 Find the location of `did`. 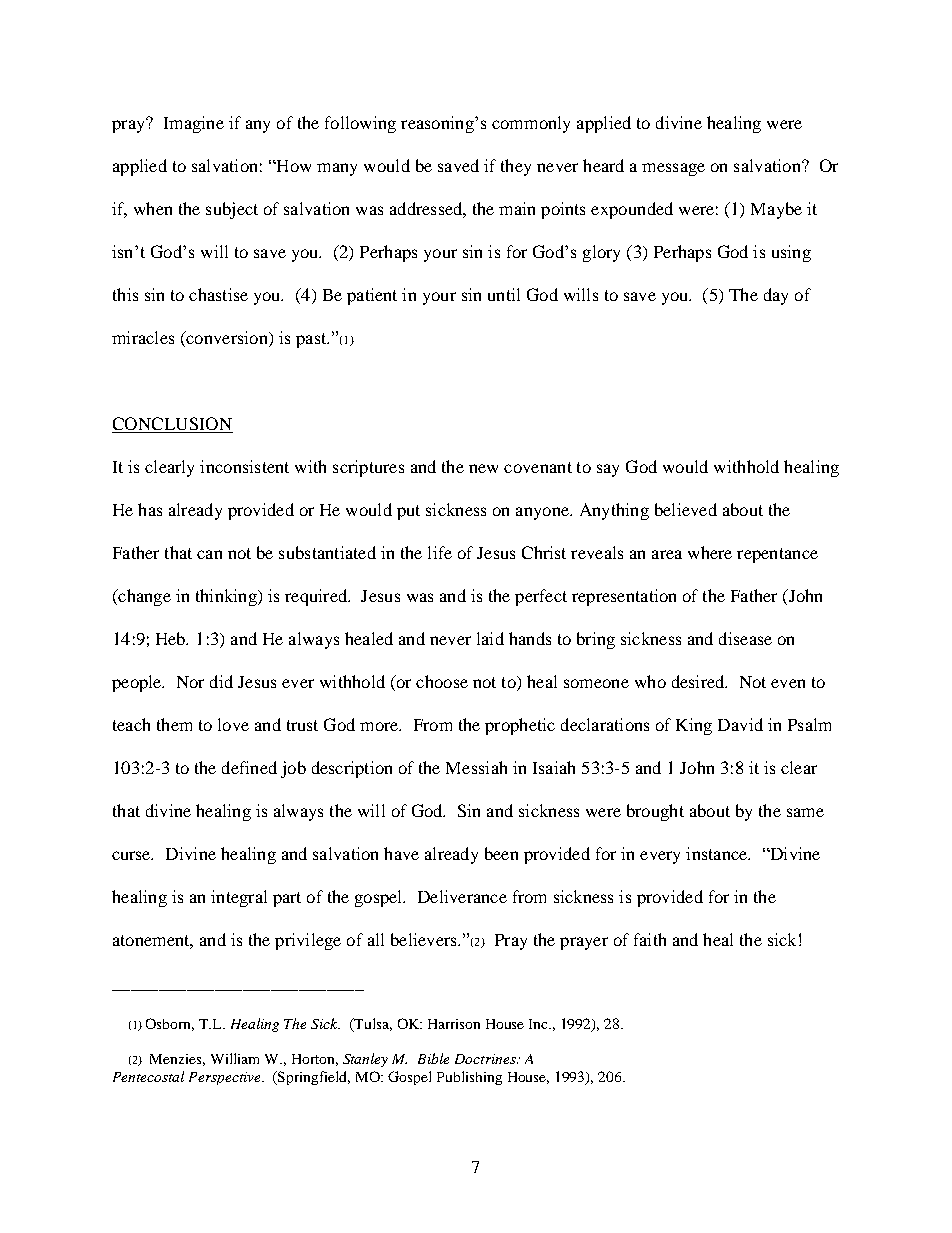

did is located at coordinates (221, 681).
